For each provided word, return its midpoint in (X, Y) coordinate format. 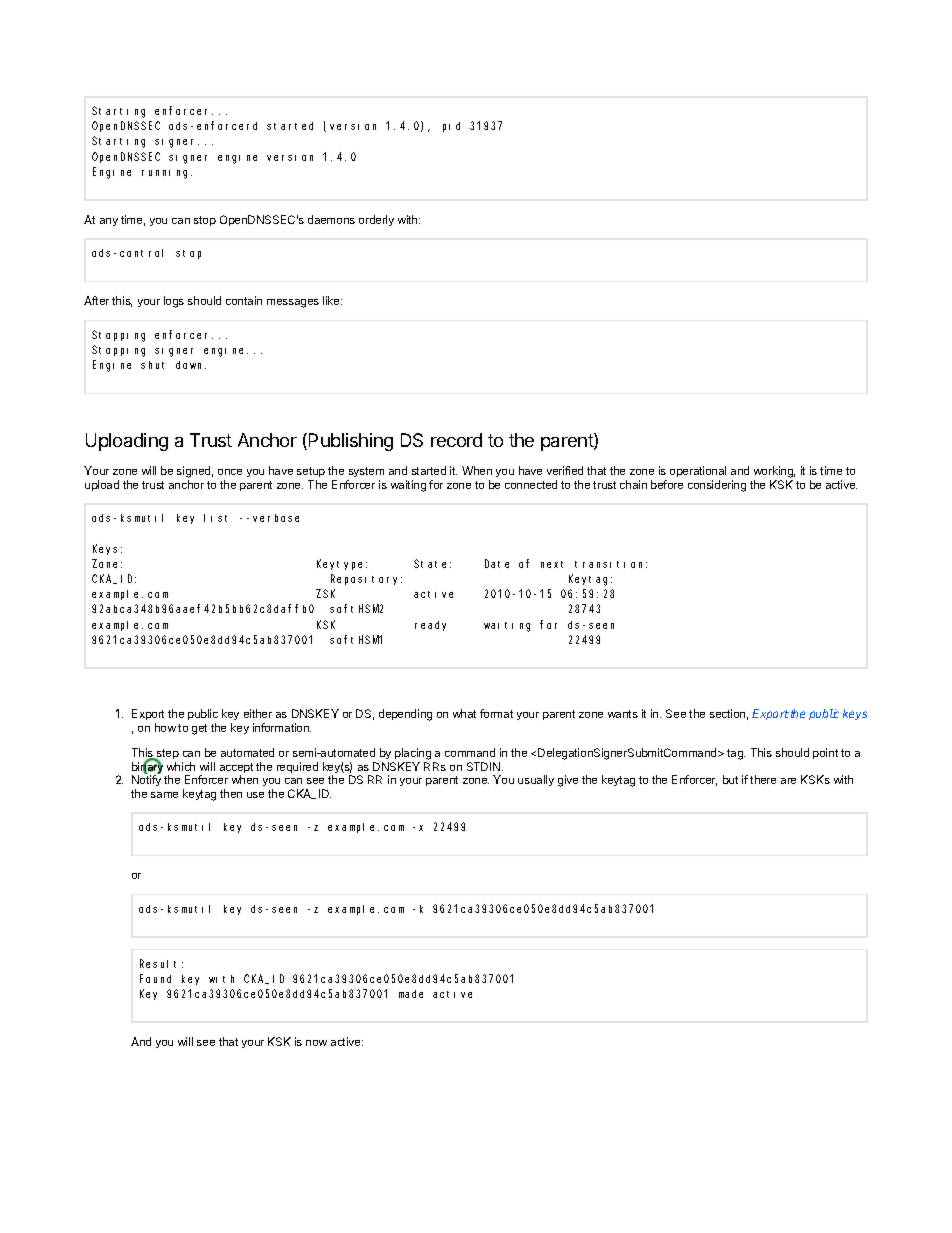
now (316, 1043)
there (763, 779)
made (411, 994)
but (730, 779)
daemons (331, 219)
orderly (376, 220)
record (456, 440)
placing (413, 755)
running (167, 174)
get (199, 729)
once (230, 472)
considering (717, 486)
